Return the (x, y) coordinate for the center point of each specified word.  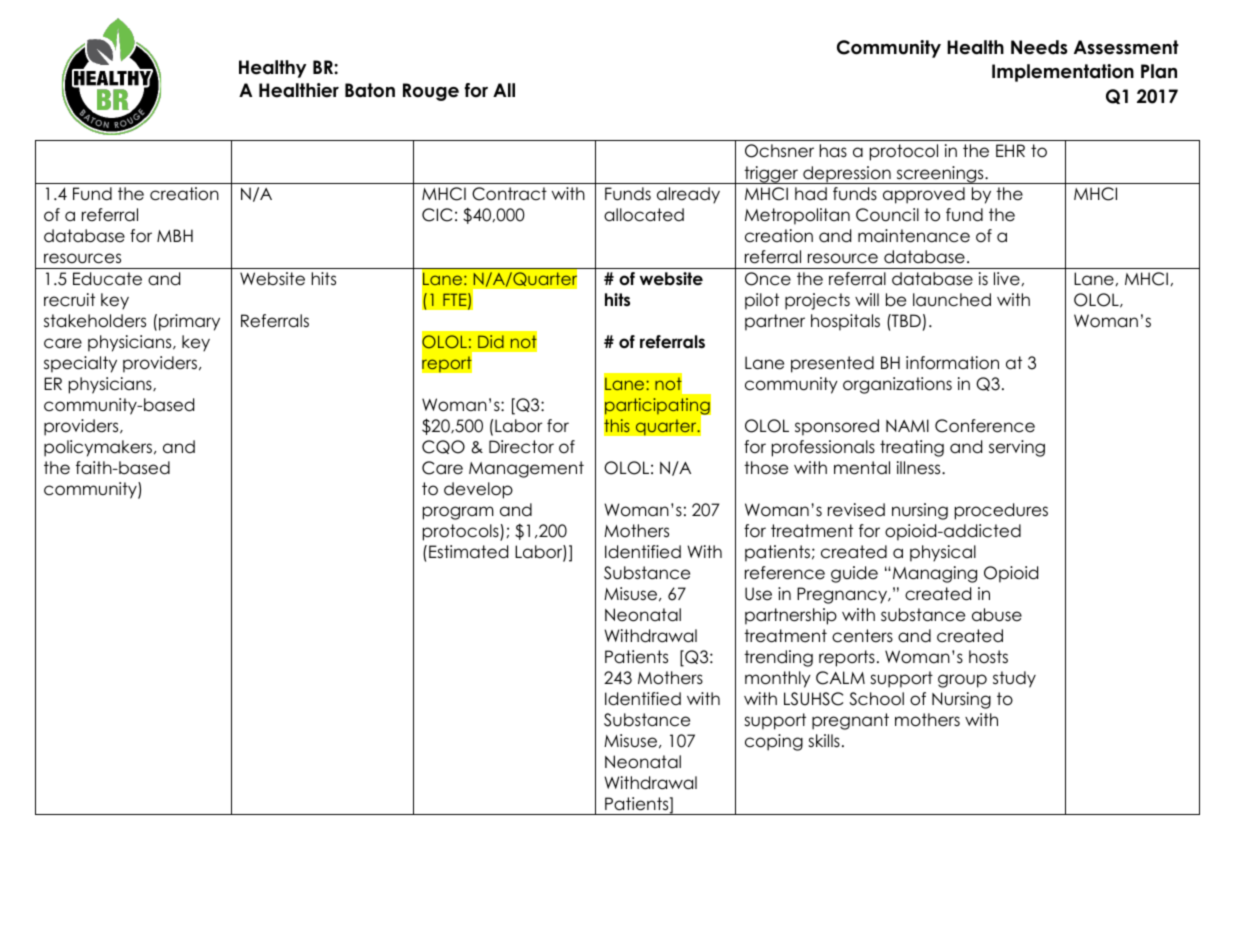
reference (785, 573)
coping (774, 742)
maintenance (914, 236)
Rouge (431, 92)
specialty (80, 364)
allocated (644, 215)
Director (521, 447)
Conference (985, 426)
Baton (370, 90)
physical (943, 553)
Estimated (468, 552)
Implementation (1063, 73)
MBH (175, 235)
